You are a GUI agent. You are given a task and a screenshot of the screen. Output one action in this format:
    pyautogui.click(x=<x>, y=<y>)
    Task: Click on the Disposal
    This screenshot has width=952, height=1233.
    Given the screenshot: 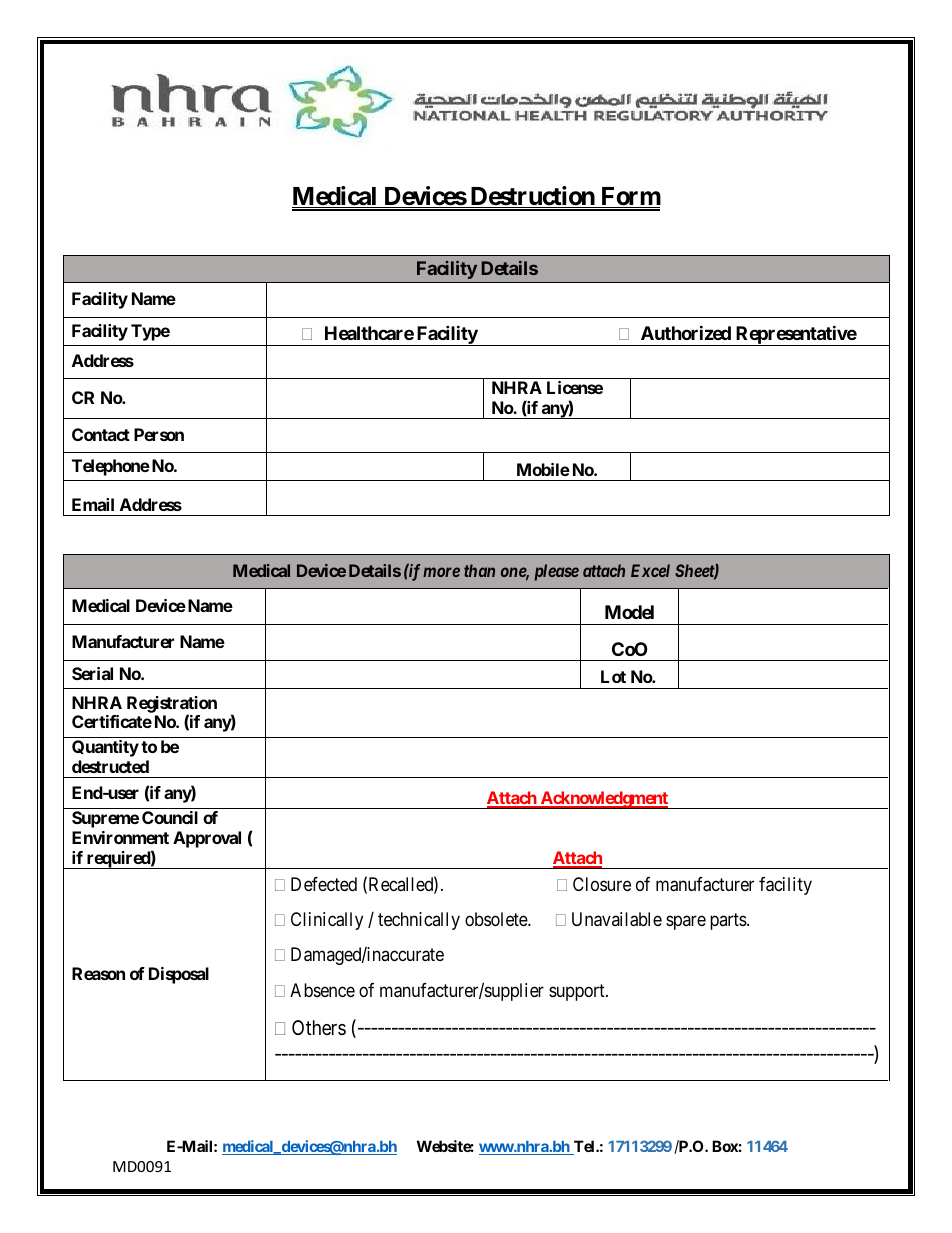 What is the action you would take?
    pyautogui.click(x=179, y=975)
